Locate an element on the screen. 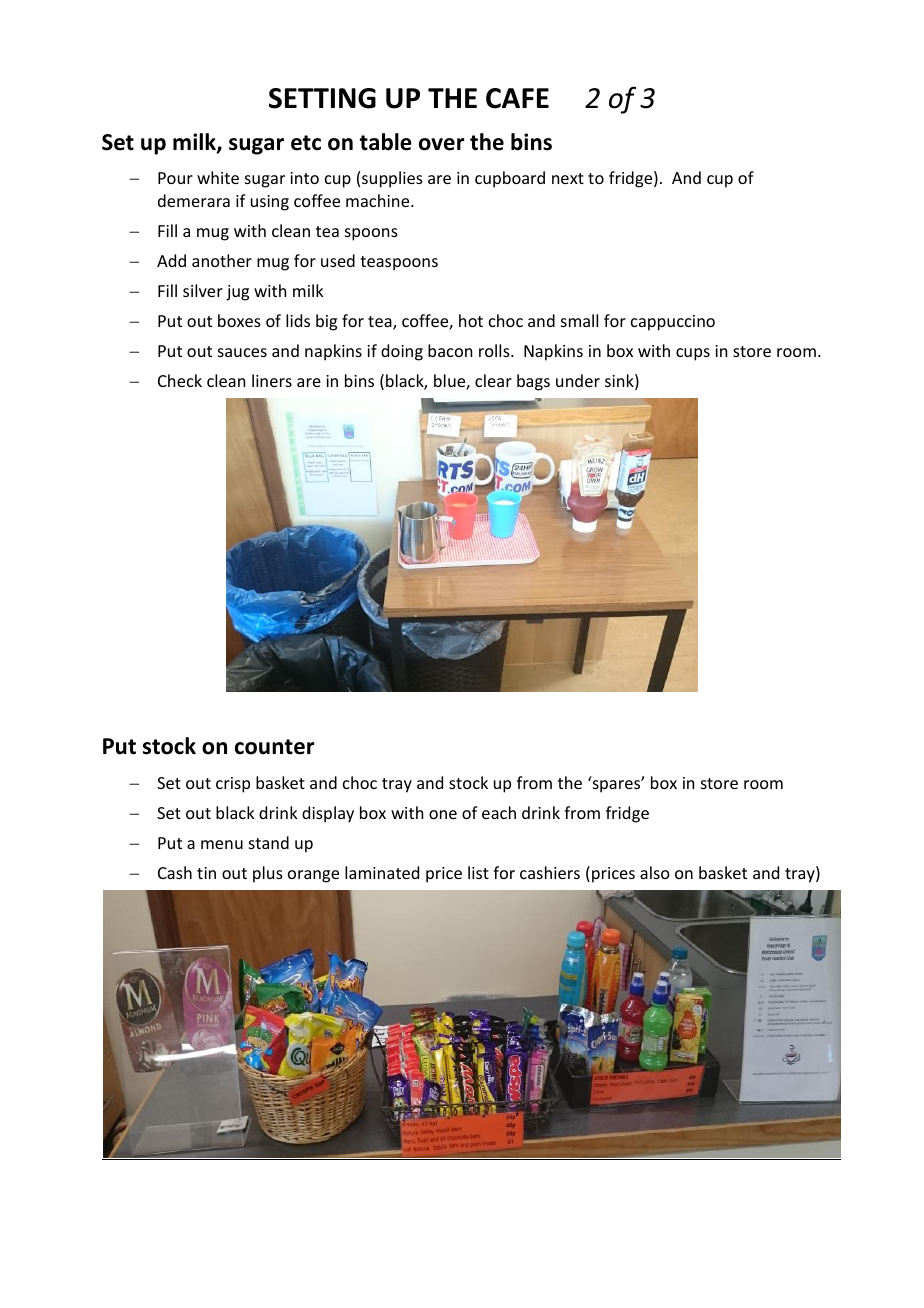  one is located at coordinates (443, 814).
